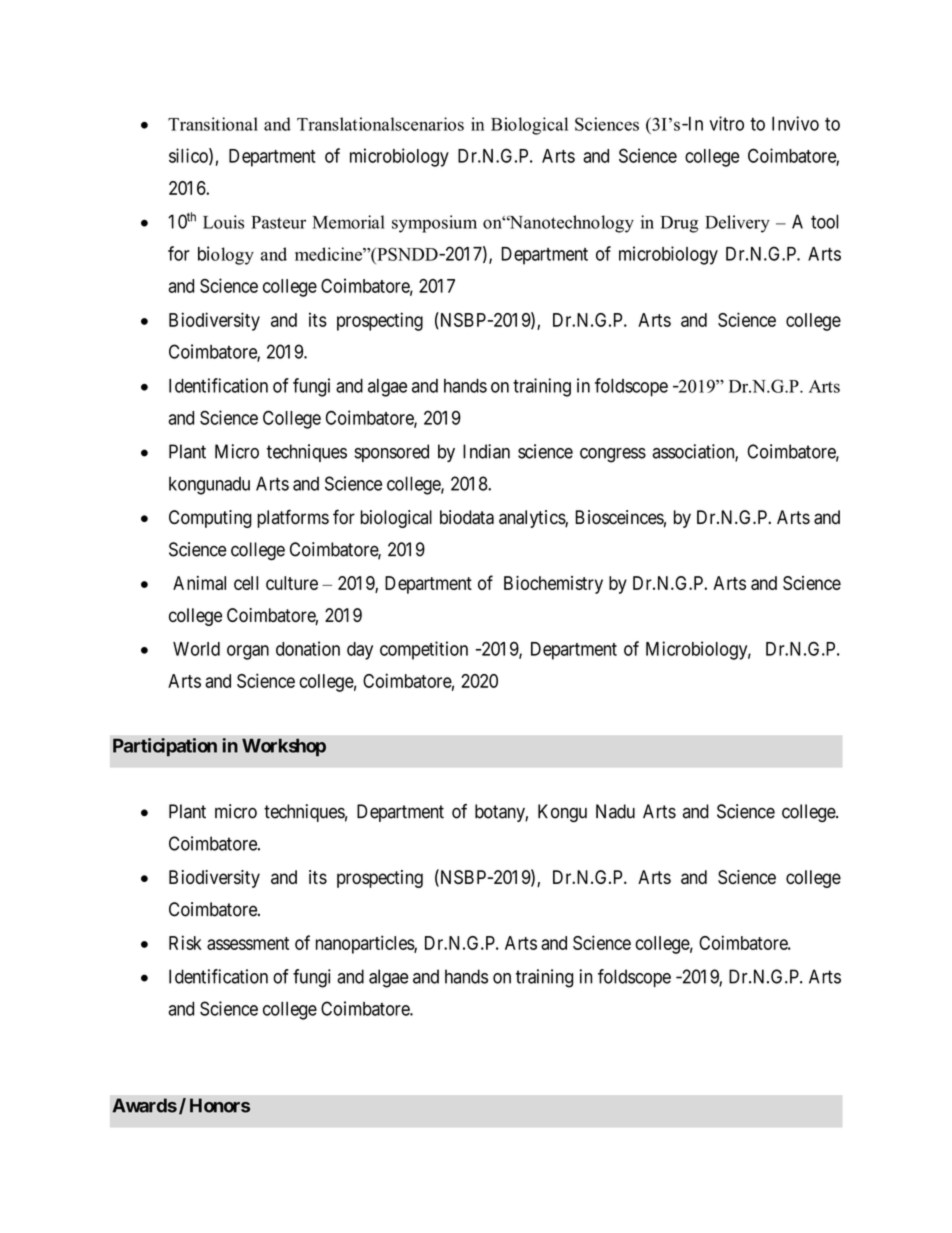  I want to click on symposium, so click(434, 224).
